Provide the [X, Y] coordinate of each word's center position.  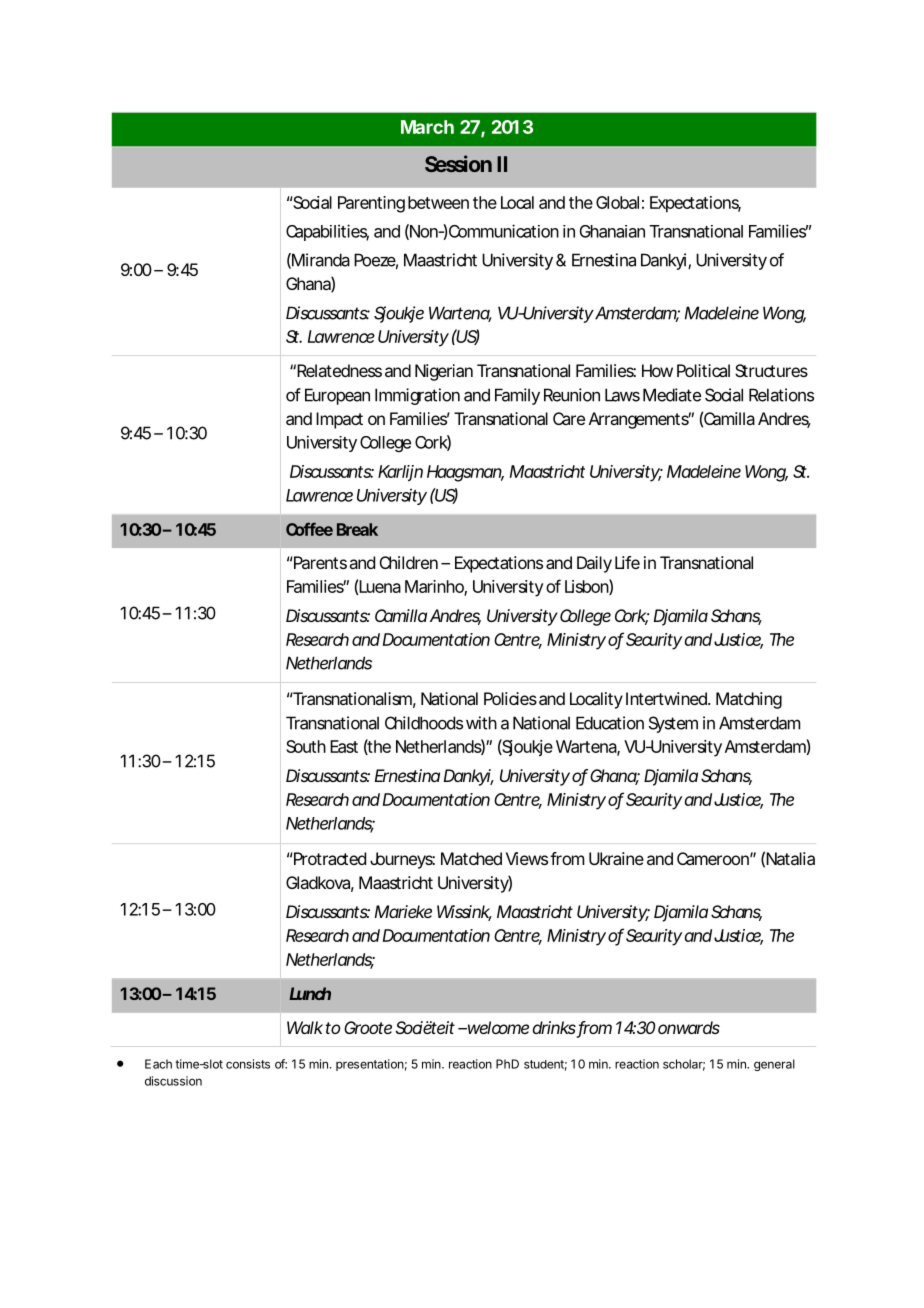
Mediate [672, 395]
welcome [496, 1027]
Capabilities [327, 232]
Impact [339, 420]
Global [617, 202]
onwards [689, 1027]
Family [517, 396]
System [673, 724]
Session [458, 163]
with [481, 723]
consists [248, 1064]
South [306, 746]
